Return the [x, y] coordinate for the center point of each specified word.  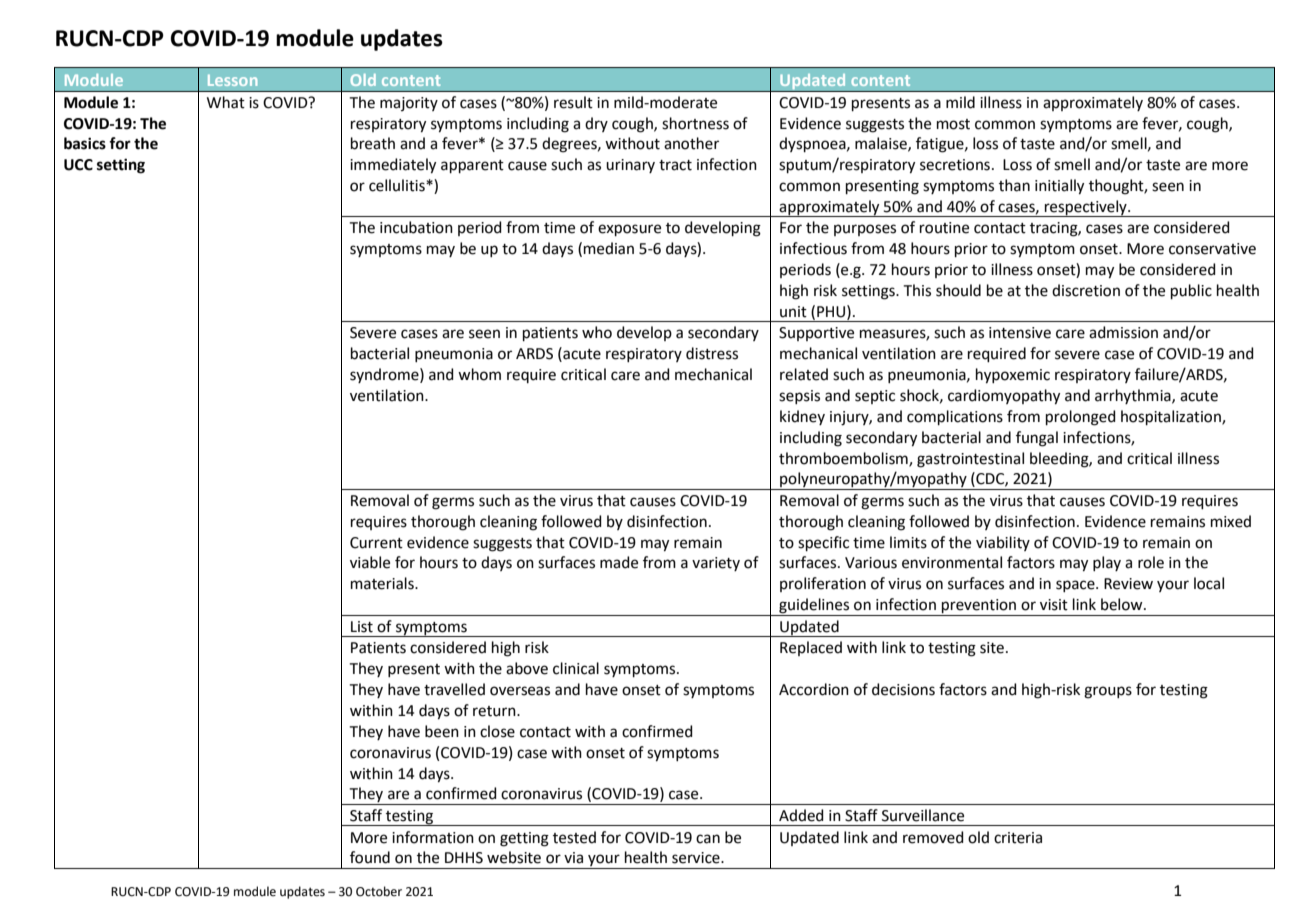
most [953, 124]
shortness [695, 123]
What [226, 102]
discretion [1086, 290]
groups [1108, 692]
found [370, 857]
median [609, 248]
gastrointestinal [970, 460]
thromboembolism [844, 459]
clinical [576, 668]
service [697, 858]
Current [376, 543]
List [362, 627]
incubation [416, 227]
